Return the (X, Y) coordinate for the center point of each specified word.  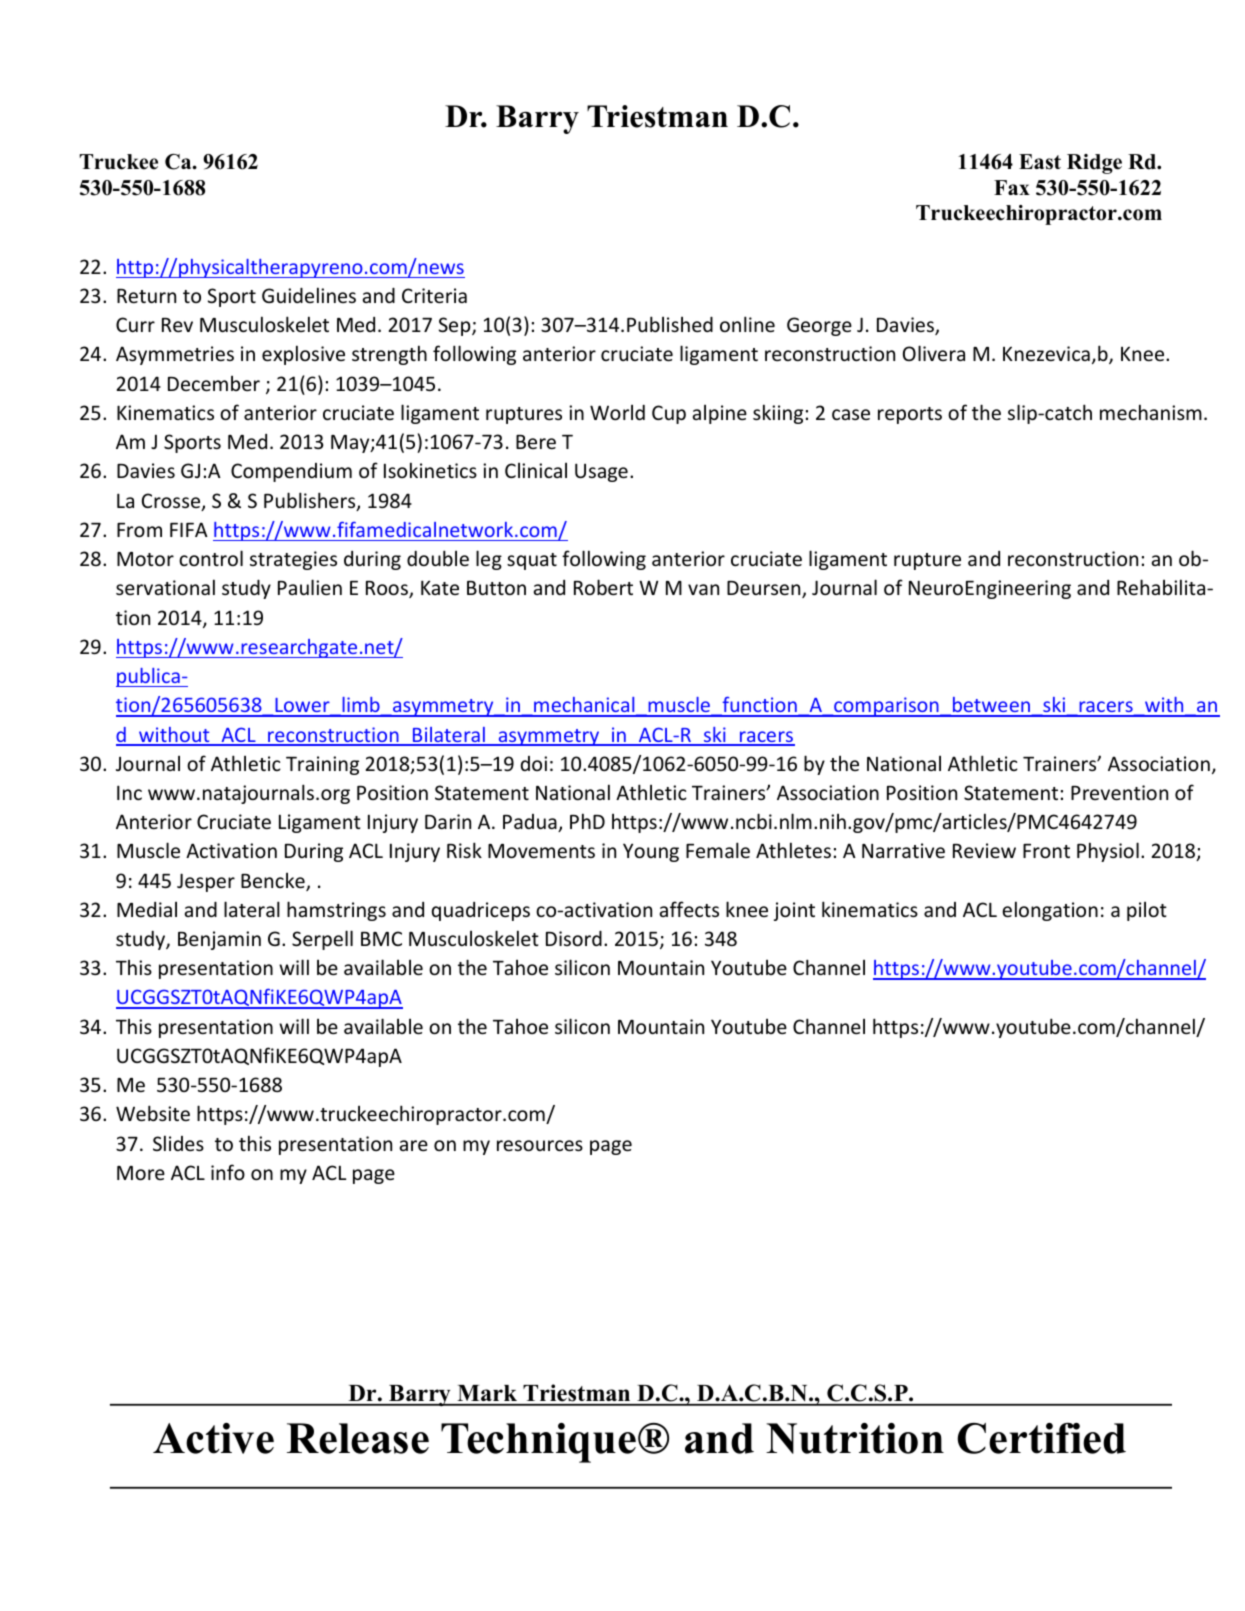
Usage (601, 472)
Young (651, 852)
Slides (178, 1143)
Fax (1012, 187)
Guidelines (309, 295)
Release (358, 1438)
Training (322, 765)
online (747, 324)
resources (540, 1145)
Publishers (311, 501)
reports (910, 415)
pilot (1147, 911)
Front (1046, 851)
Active (213, 1438)
